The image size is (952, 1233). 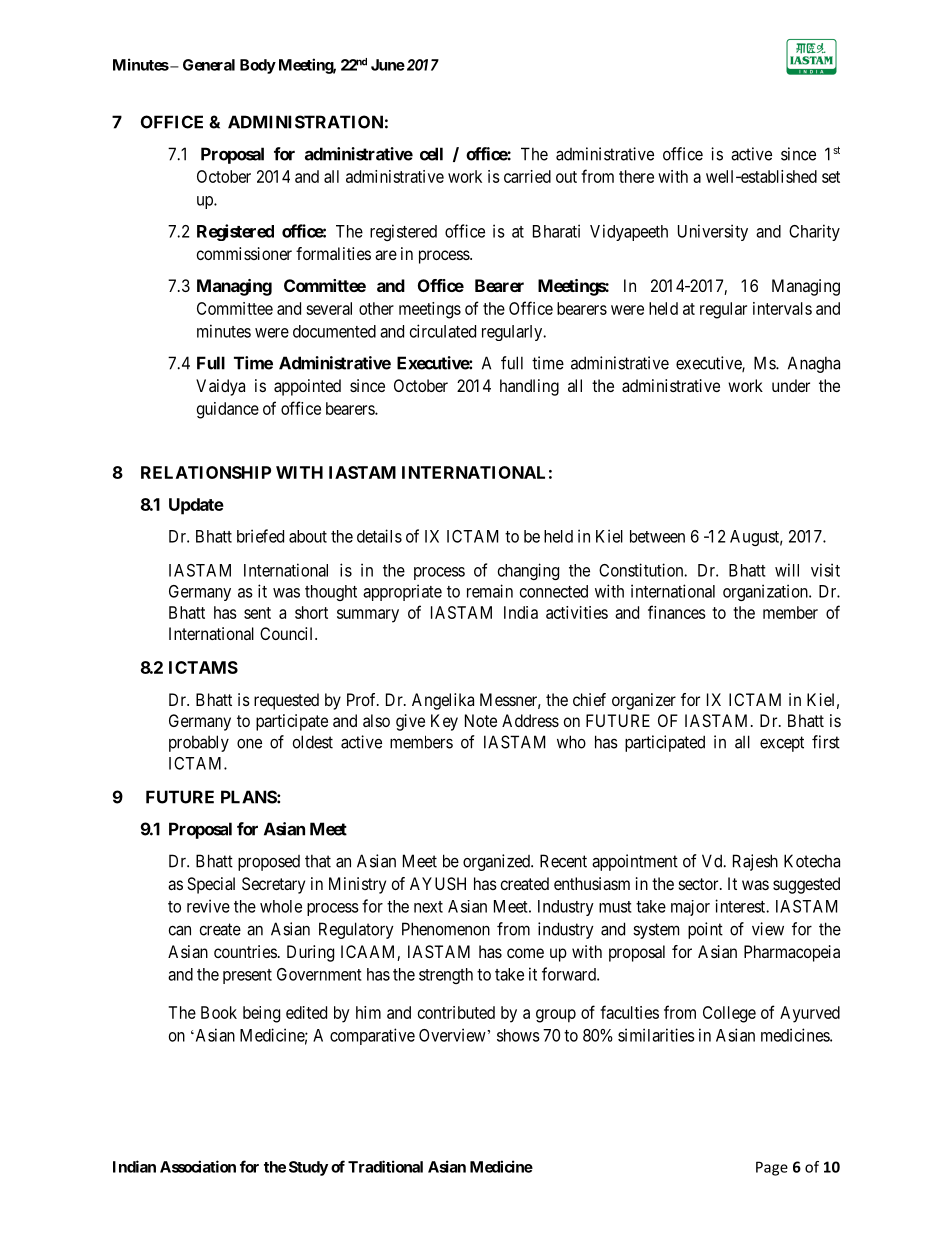 What do you see at coordinates (258, 66) in the page?
I see `Body` at bounding box center [258, 66].
